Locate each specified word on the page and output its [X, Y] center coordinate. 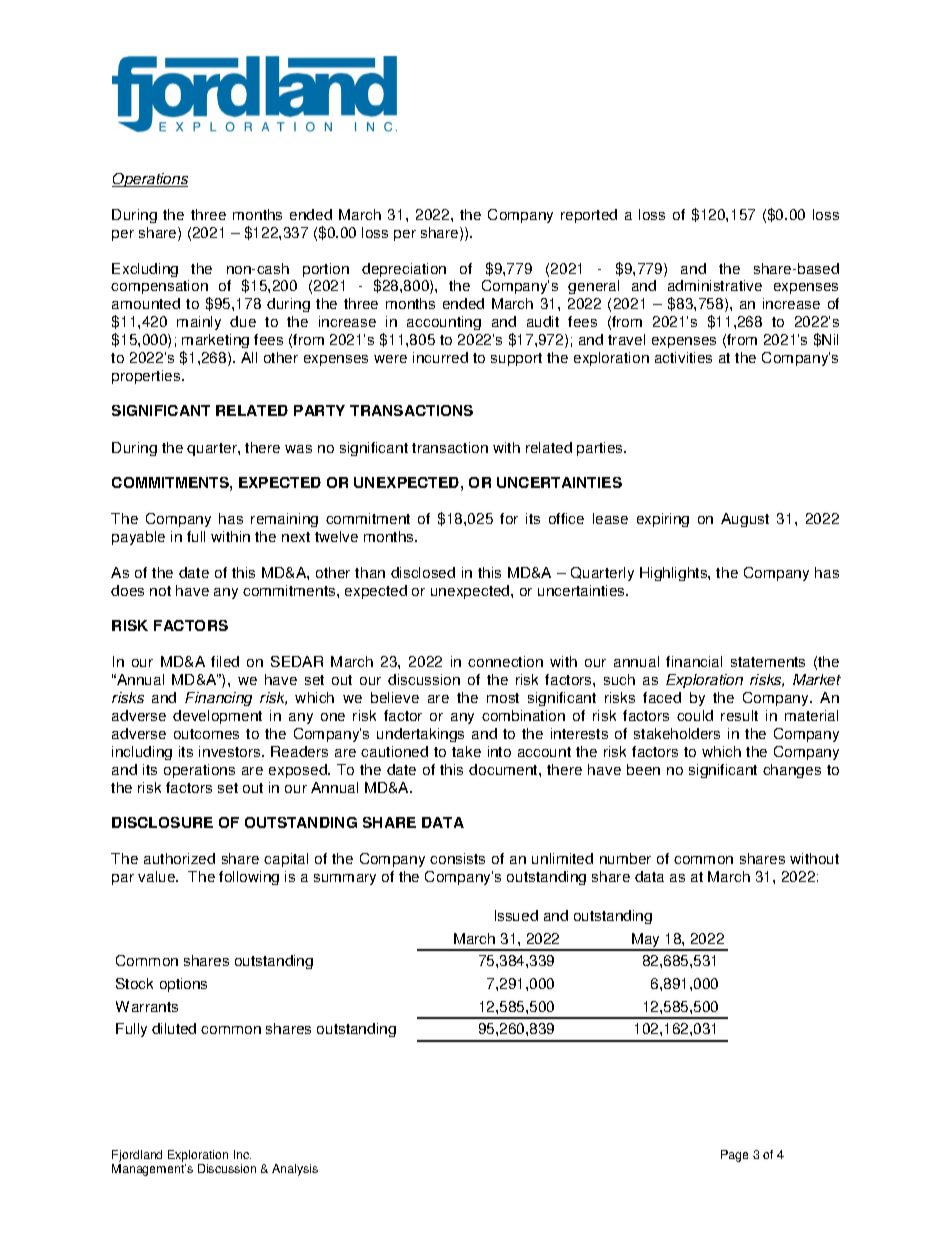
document [504, 769]
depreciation [404, 271]
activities [683, 357]
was [298, 449]
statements [768, 662]
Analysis [295, 1170]
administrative [715, 285]
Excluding [145, 270]
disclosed [423, 572]
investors [231, 751]
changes [792, 771]
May [646, 941]
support [516, 359]
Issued [516, 915]
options [183, 985]
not [160, 591]
